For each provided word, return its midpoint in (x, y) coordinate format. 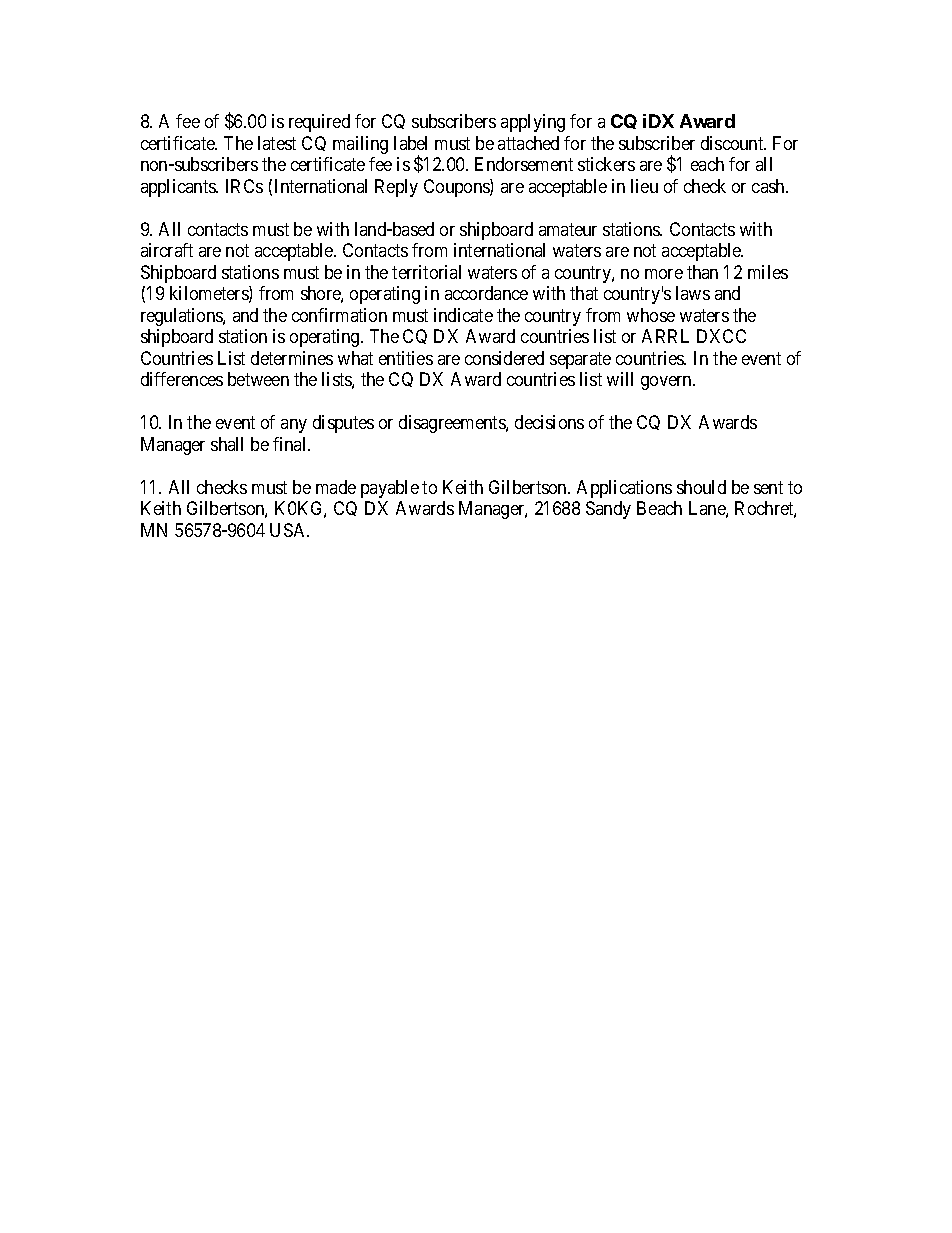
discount (733, 143)
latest (277, 143)
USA (289, 530)
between (258, 379)
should (701, 487)
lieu (644, 186)
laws (693, 293)
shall (227, 444)
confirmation (339, 315)
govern (667, 383)
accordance (486, 293)
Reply (396, 188)
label (410, 143)
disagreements (453, 424)
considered (504, 358)
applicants (179, 188)
